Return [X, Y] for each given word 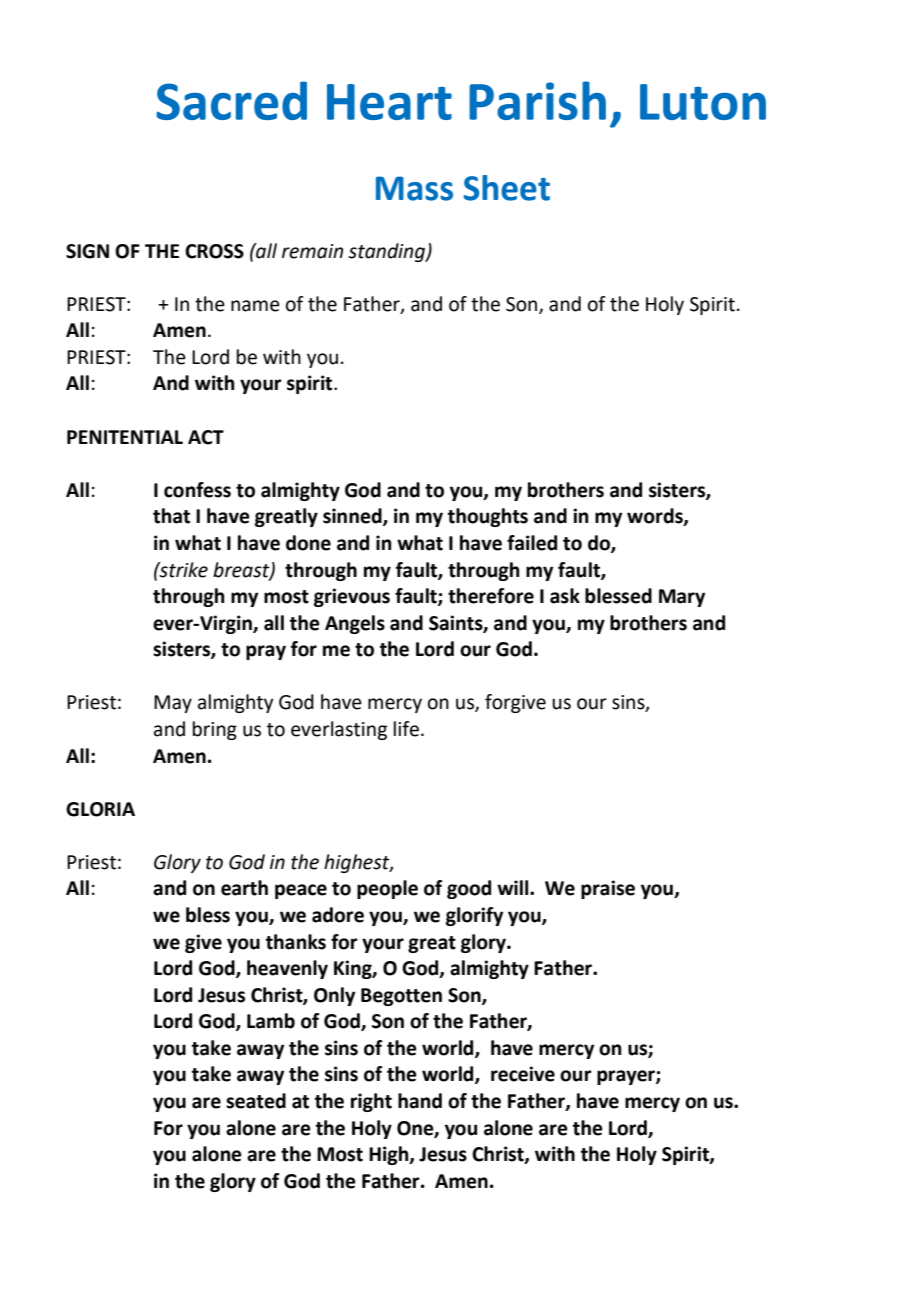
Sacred [231, 100]
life [406, 729]
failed [532, 543]
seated [256, 1101]
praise [608, 889]
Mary [682, 598]
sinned [353, 517]
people [387, 889]
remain [312, 251]
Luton [703, 102]
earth [244, 888]
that [171, 516]
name [255, 306]
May [173, 704]
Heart [389, 102]
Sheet [507, 188]
